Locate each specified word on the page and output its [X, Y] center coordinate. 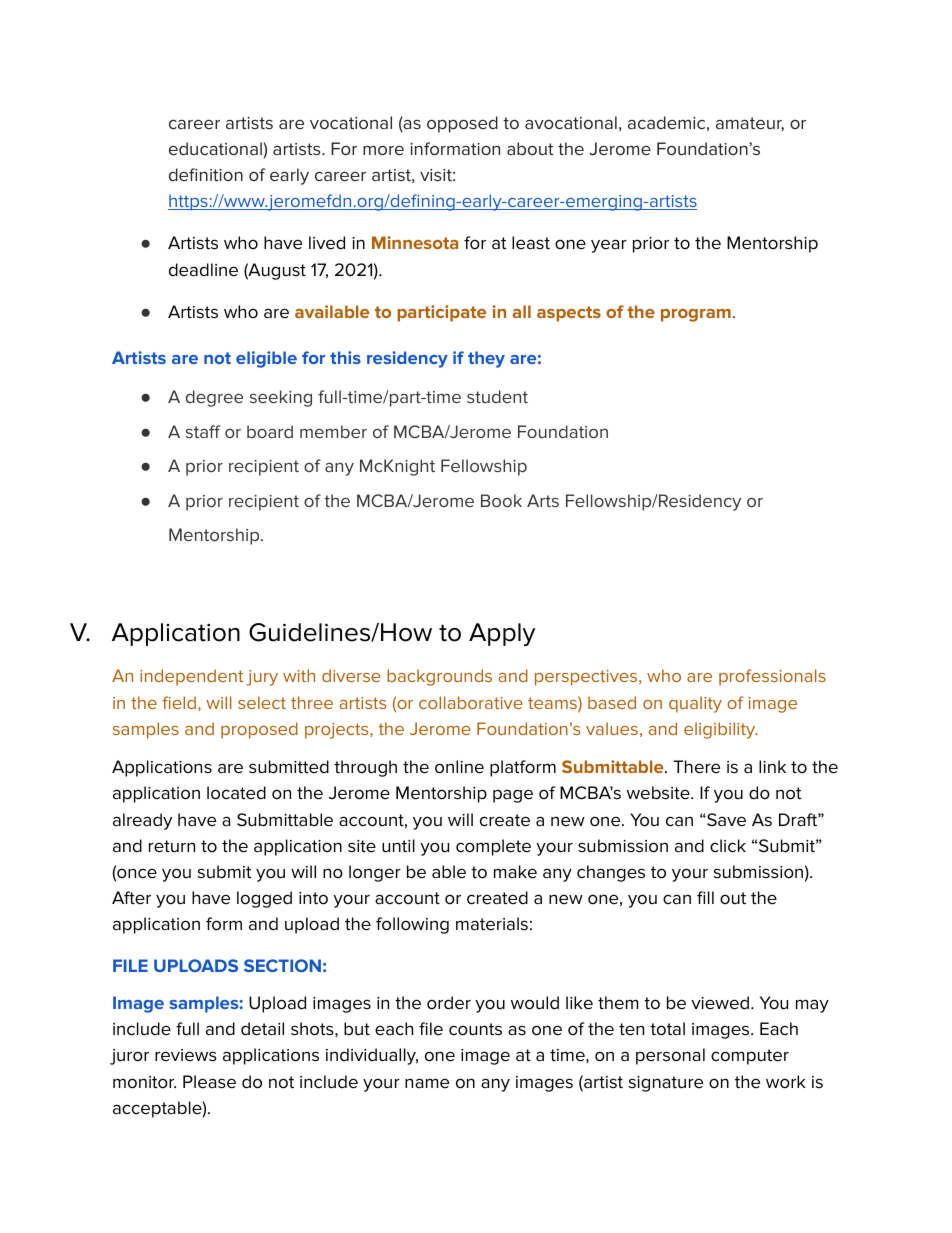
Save [725, 820]
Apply [502, 634]
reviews [186, 1055]
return [172, 846]
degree [214, 398]
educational [215, 148]
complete [493, 847]
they [486, 359]
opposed [462, 124]
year [609, 246]
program [696, 315]
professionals [772, 677]
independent [191, 677]
